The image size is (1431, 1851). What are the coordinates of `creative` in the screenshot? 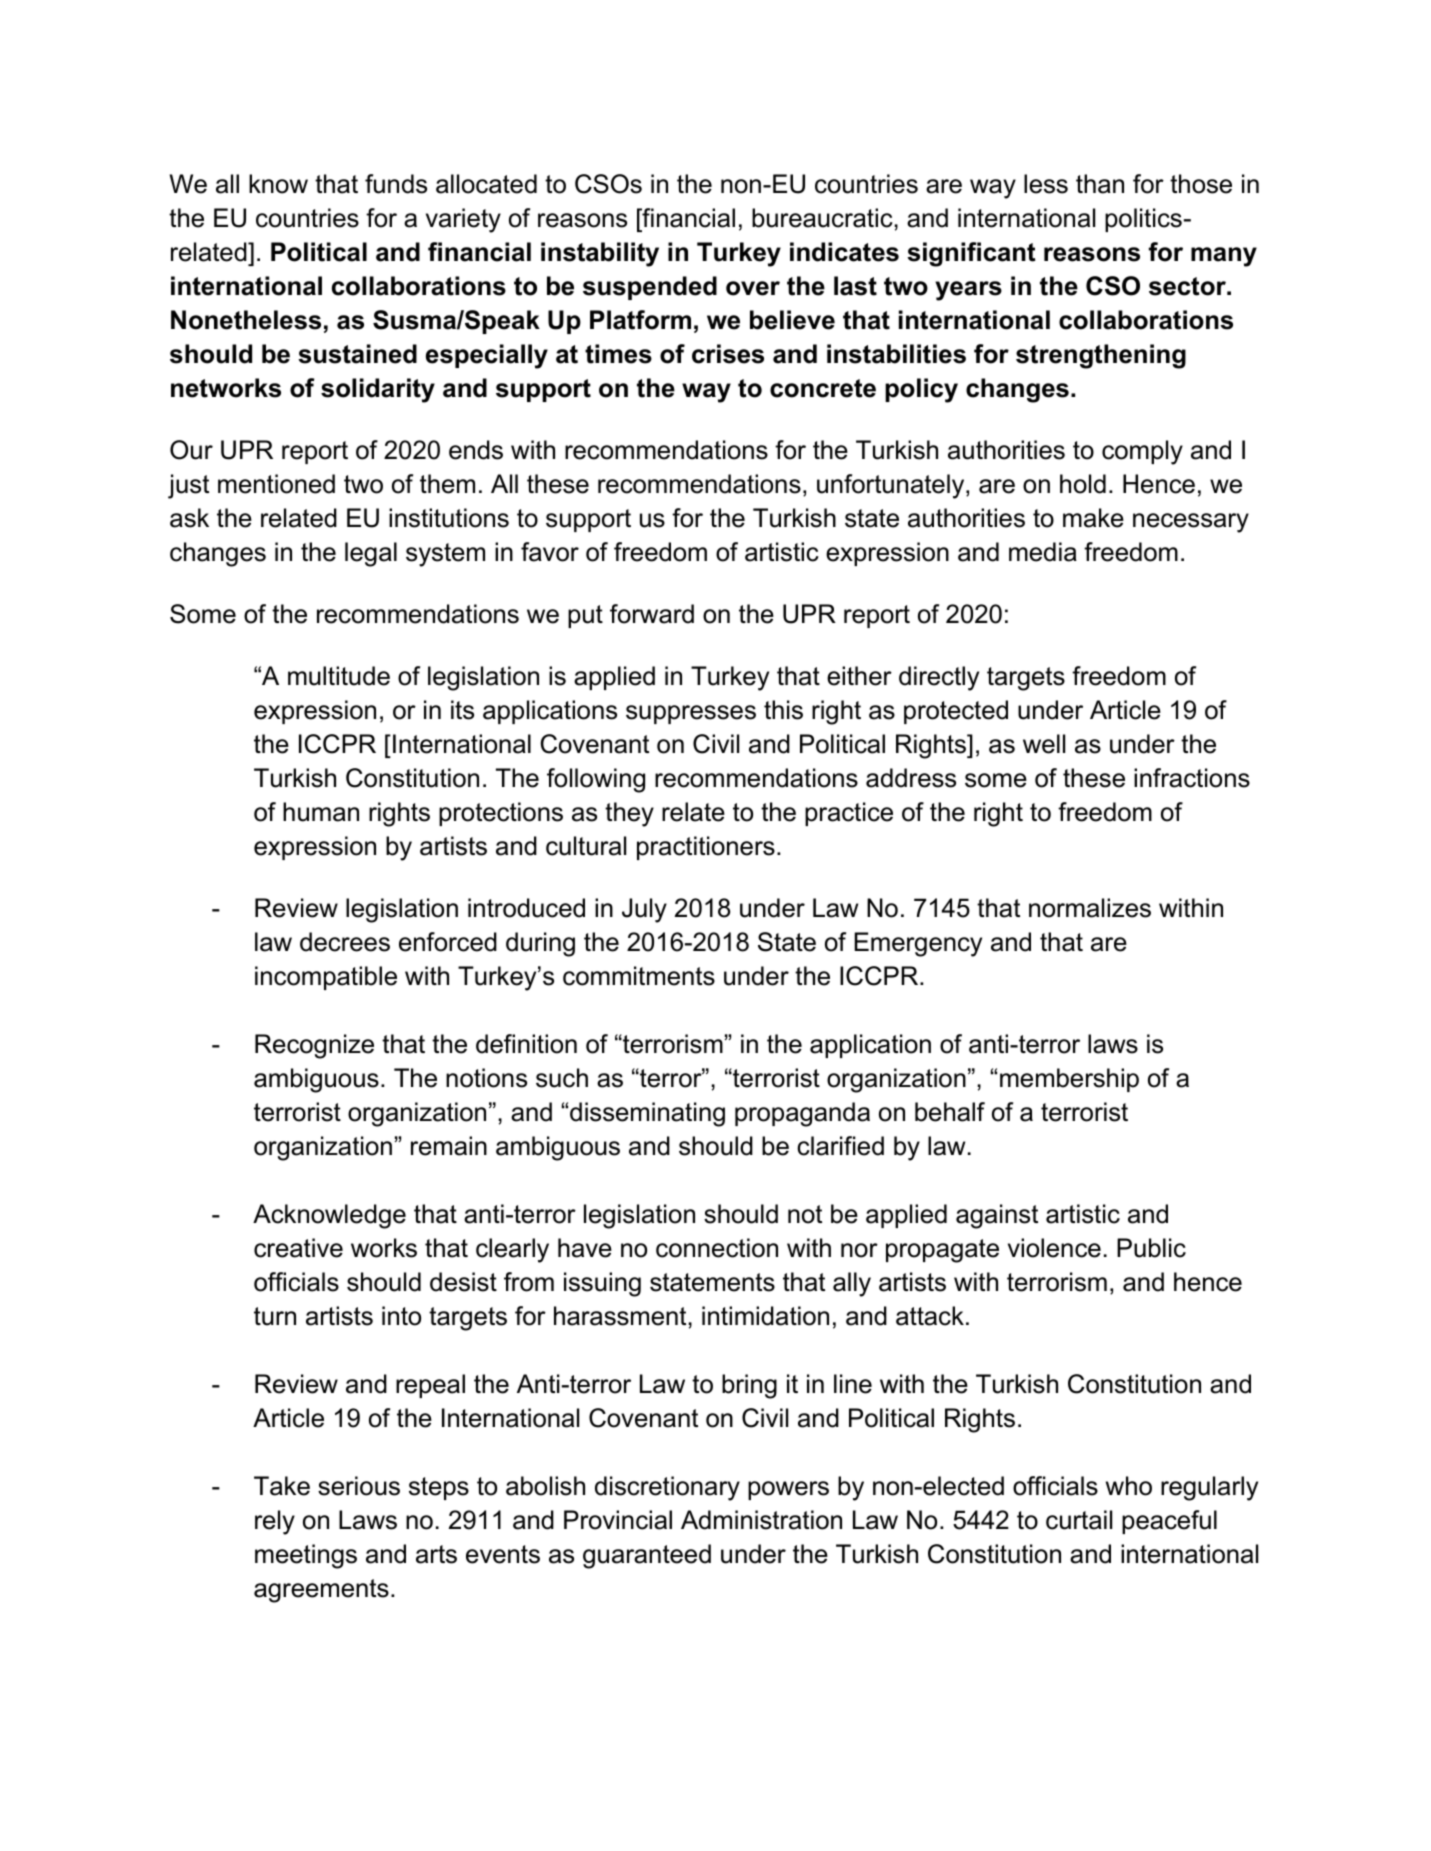 It's located at (298, 1248).
